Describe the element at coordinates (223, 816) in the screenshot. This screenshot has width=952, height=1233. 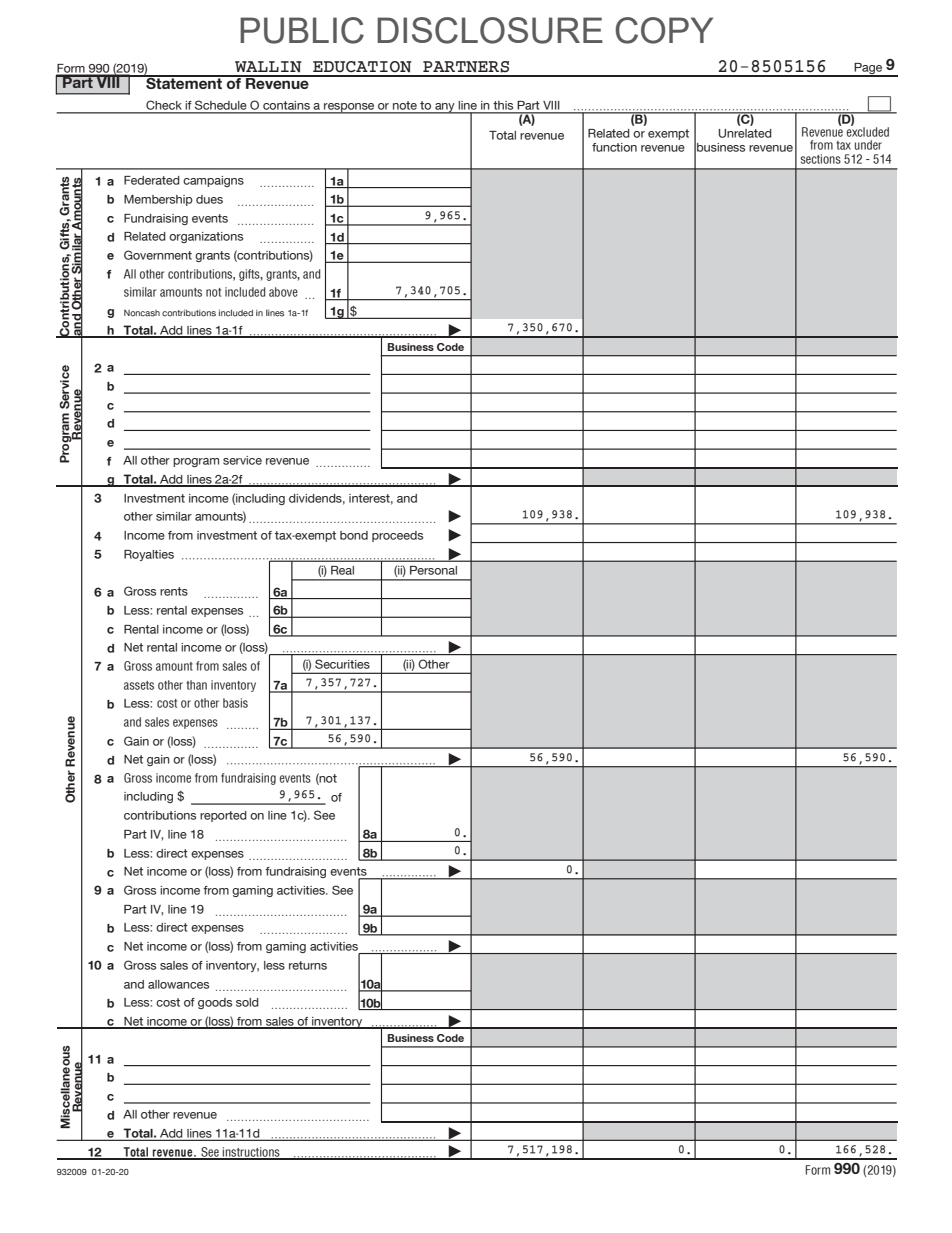
I see `reported` at that location.
